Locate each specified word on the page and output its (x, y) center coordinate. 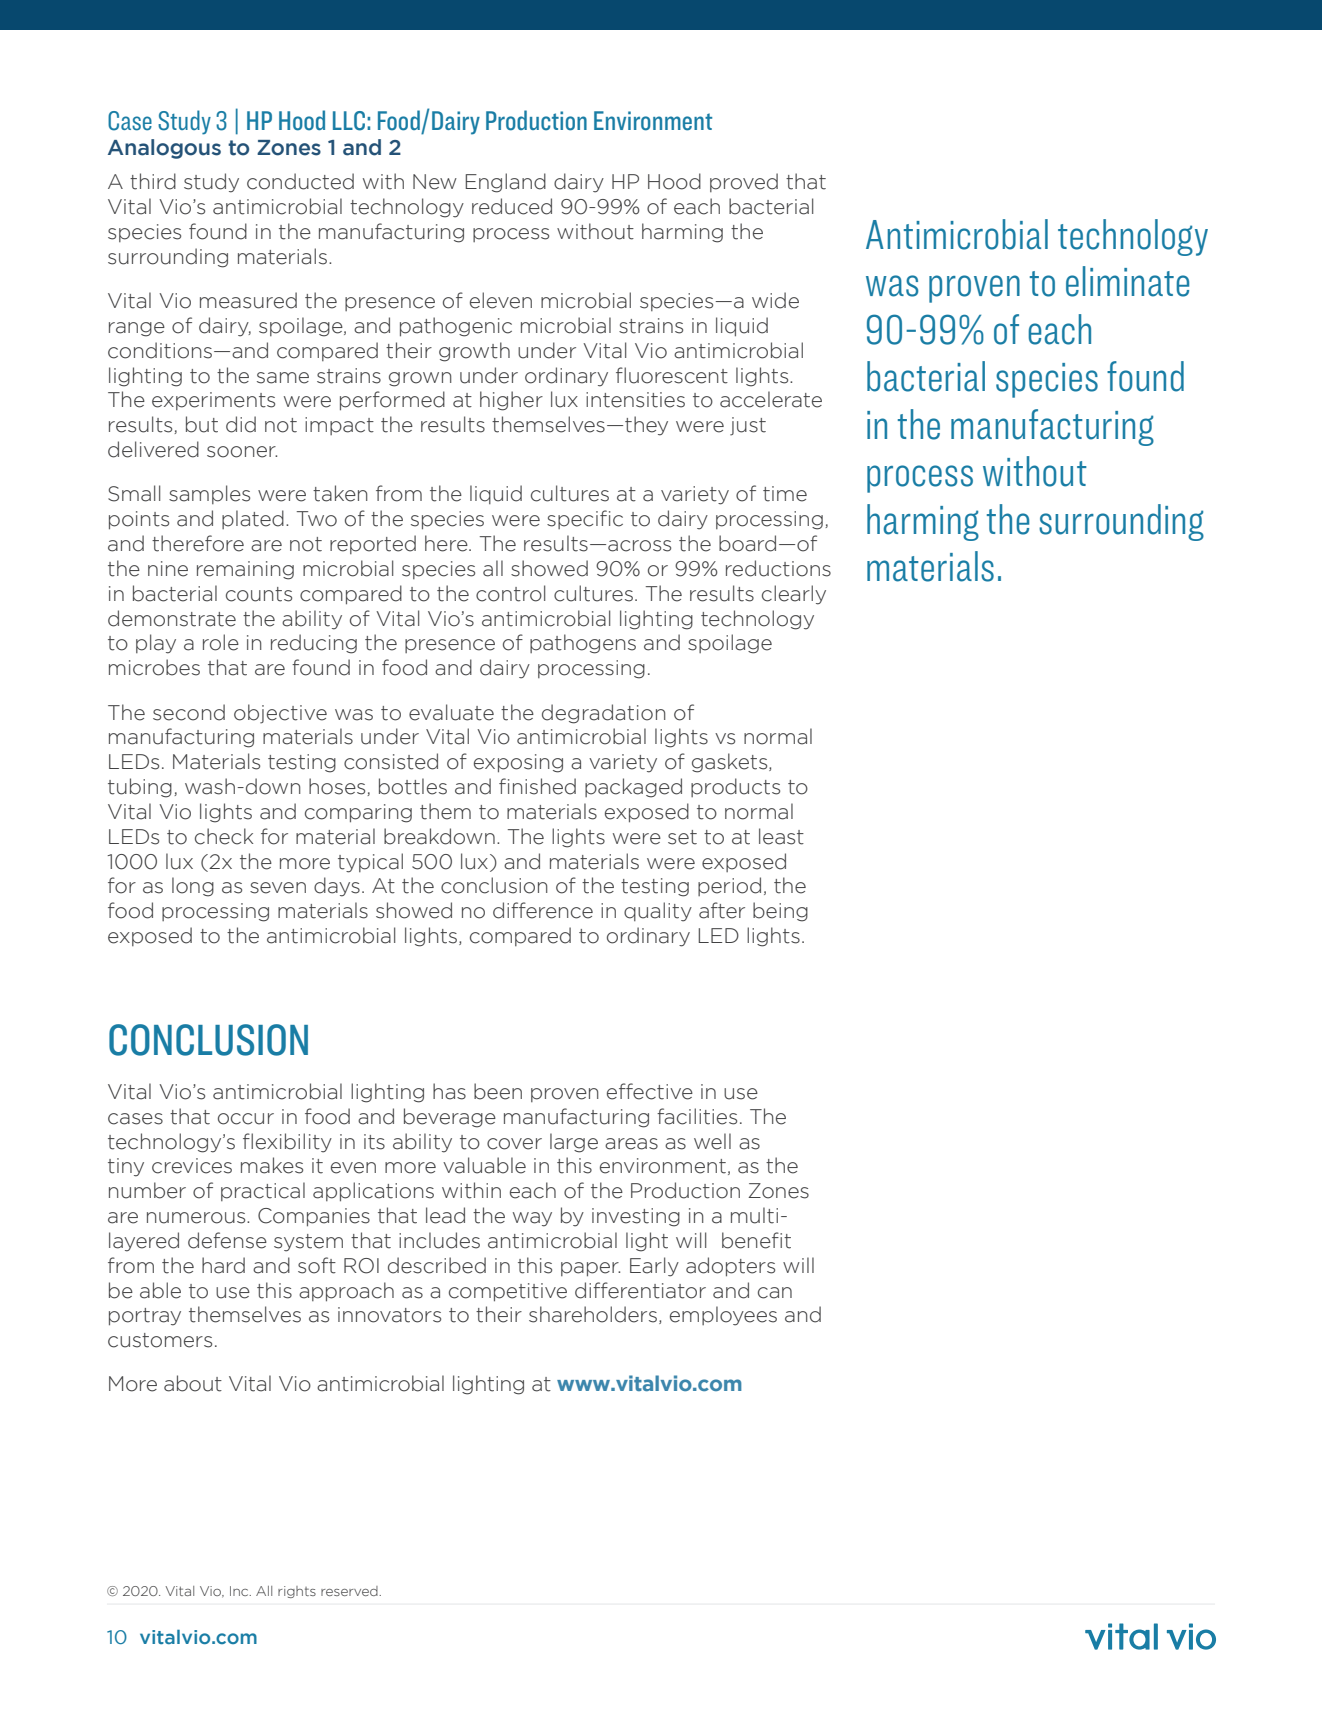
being (780, 912)
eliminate (1127, 281)
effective (650, 1091)
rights (297, 1592)
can (775, 1293)
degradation (604, 714)
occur (246, 1119)
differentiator (640, 1290)
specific (585, 519)
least (781, 836)
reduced (512, 206)
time (785, 494)
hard (223, 1265)
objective (280, 714)
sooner (242, 452)
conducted (300, 181)
